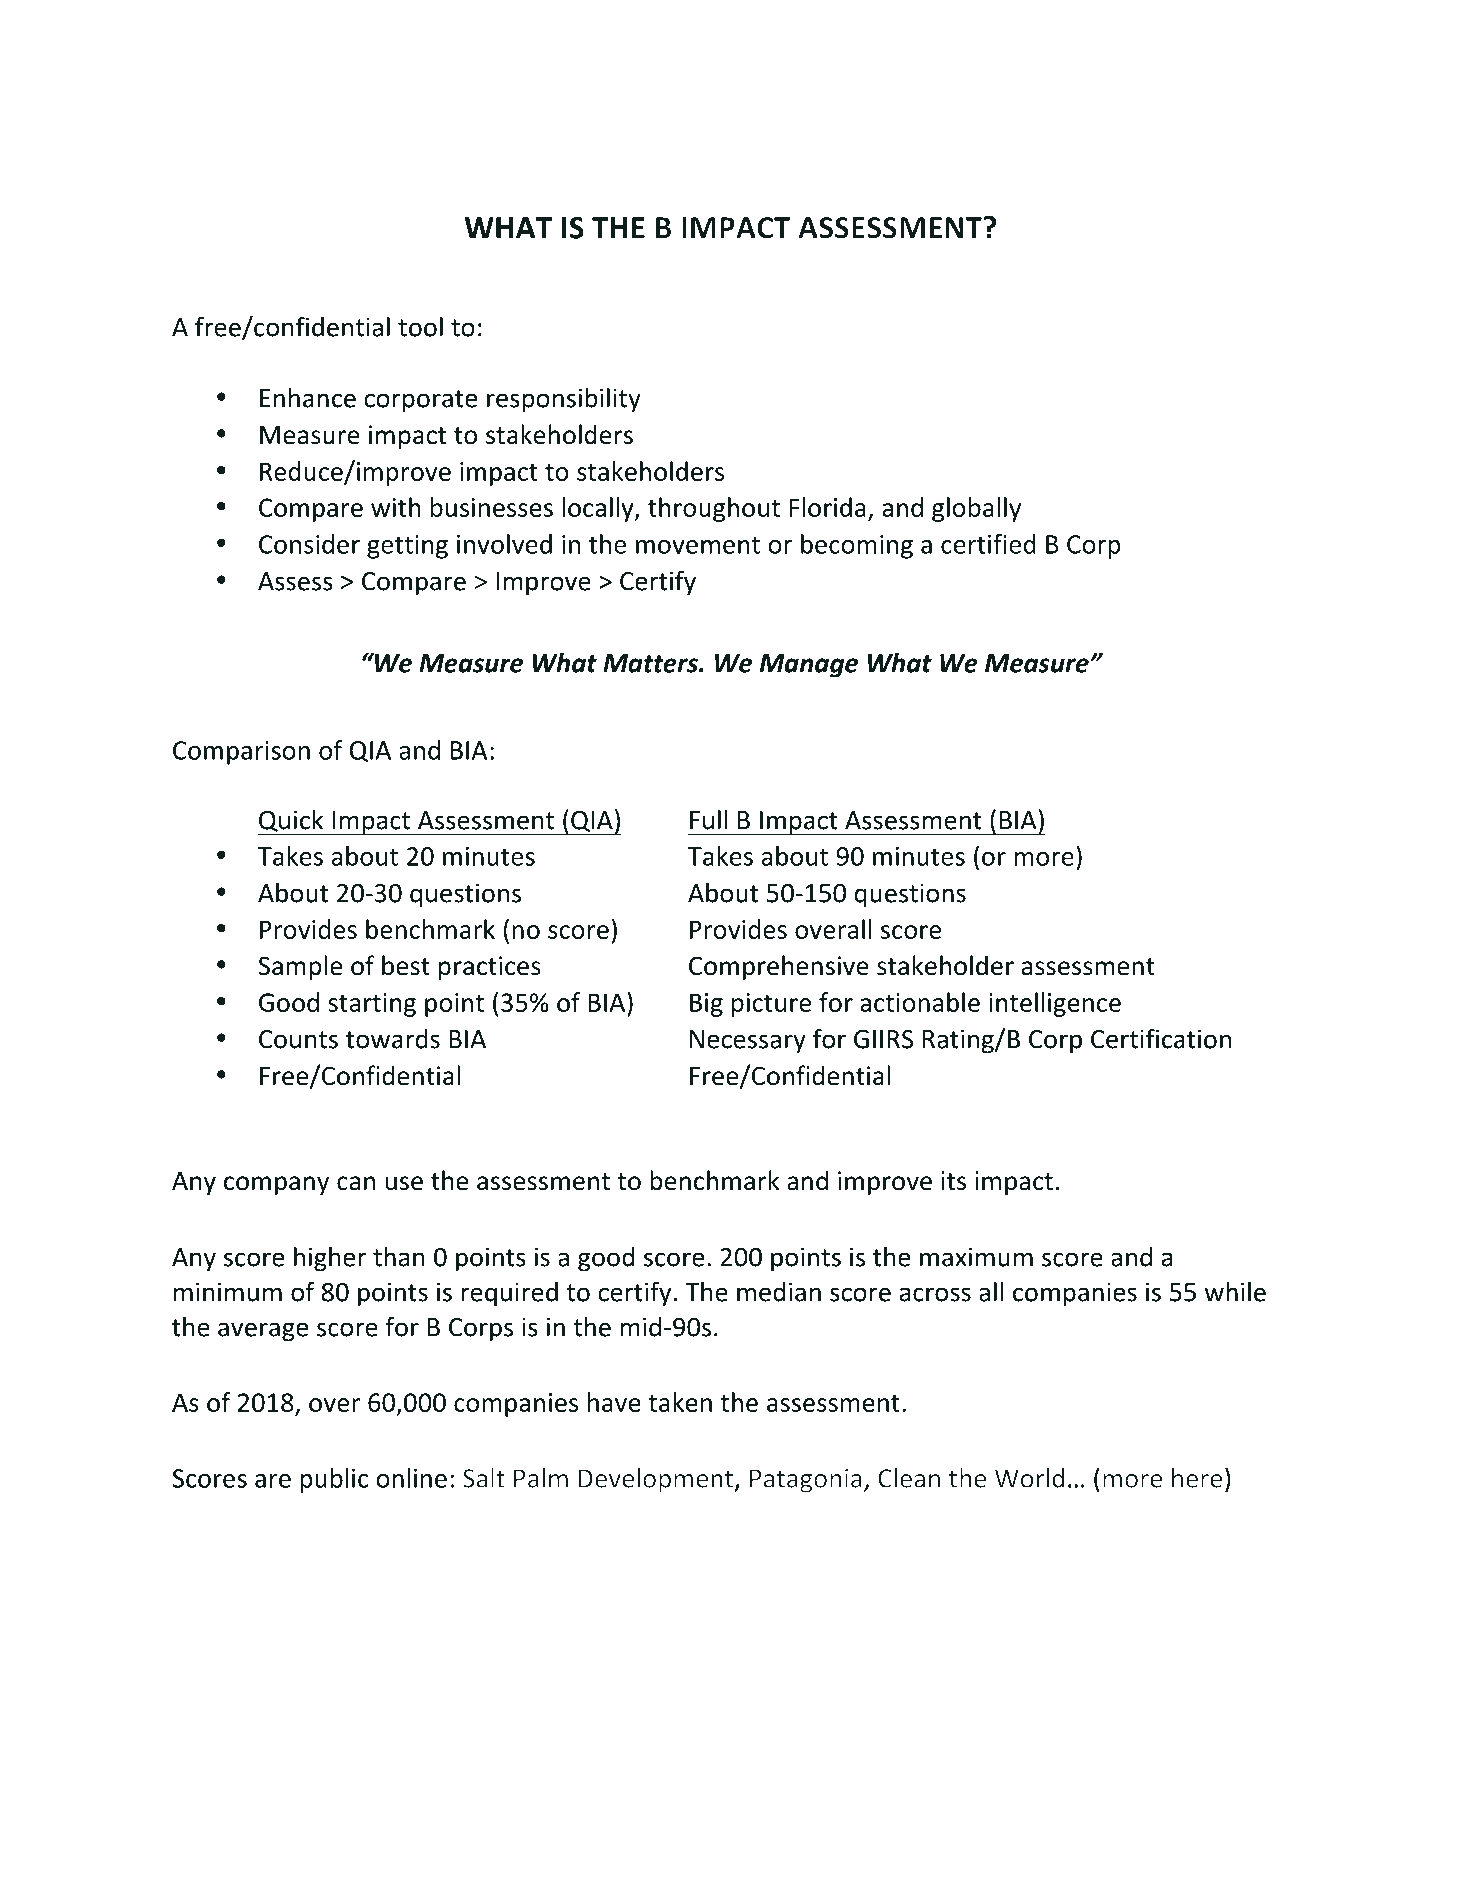  I want to click on responsibility, so click(564, 400).
